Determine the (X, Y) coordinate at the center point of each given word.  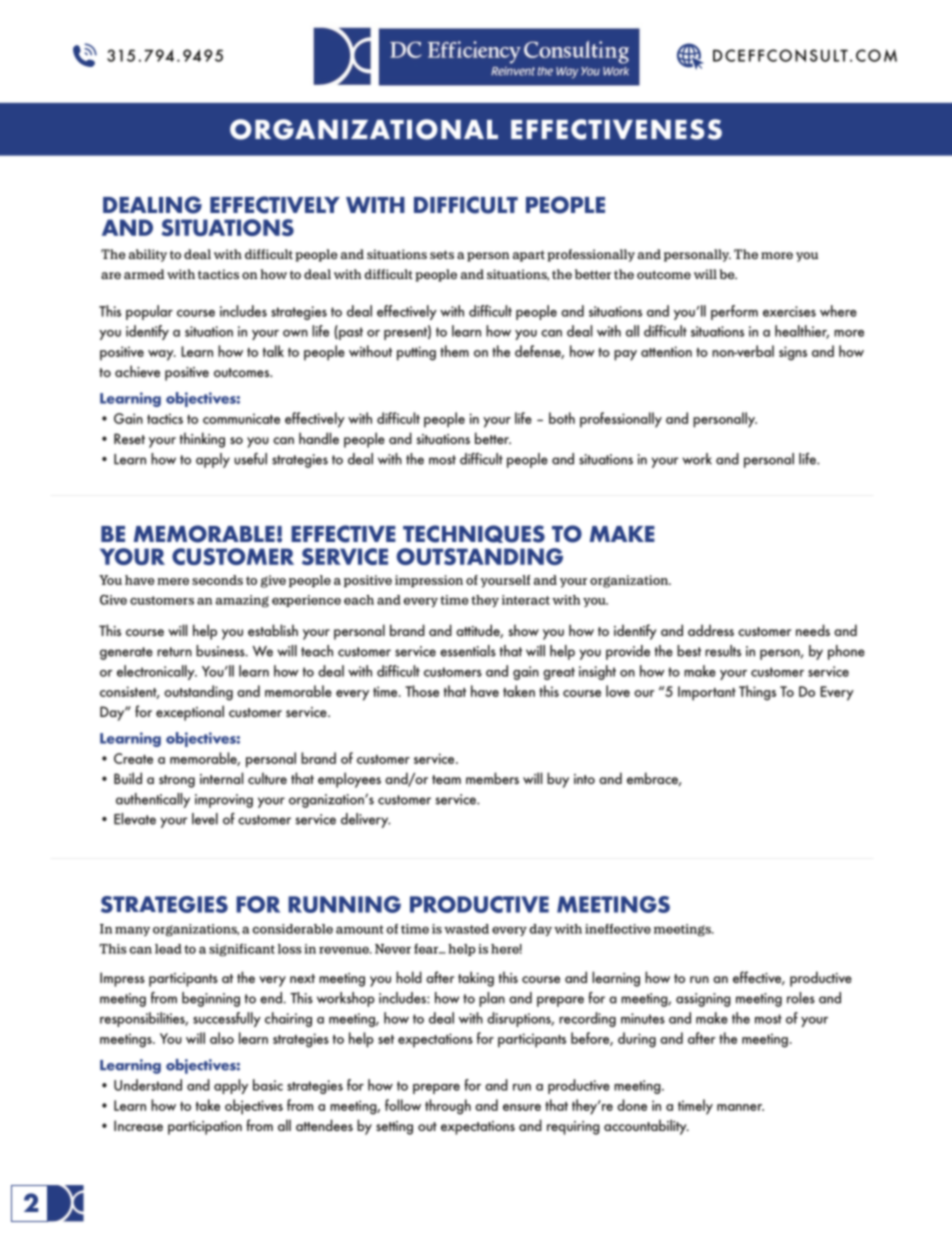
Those (422, 691)
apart (529, 256)
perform (734, 312)
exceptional (190, 713)
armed (144, 274)
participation (205, 1128)
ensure (522, 1107)
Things (757, 693)
